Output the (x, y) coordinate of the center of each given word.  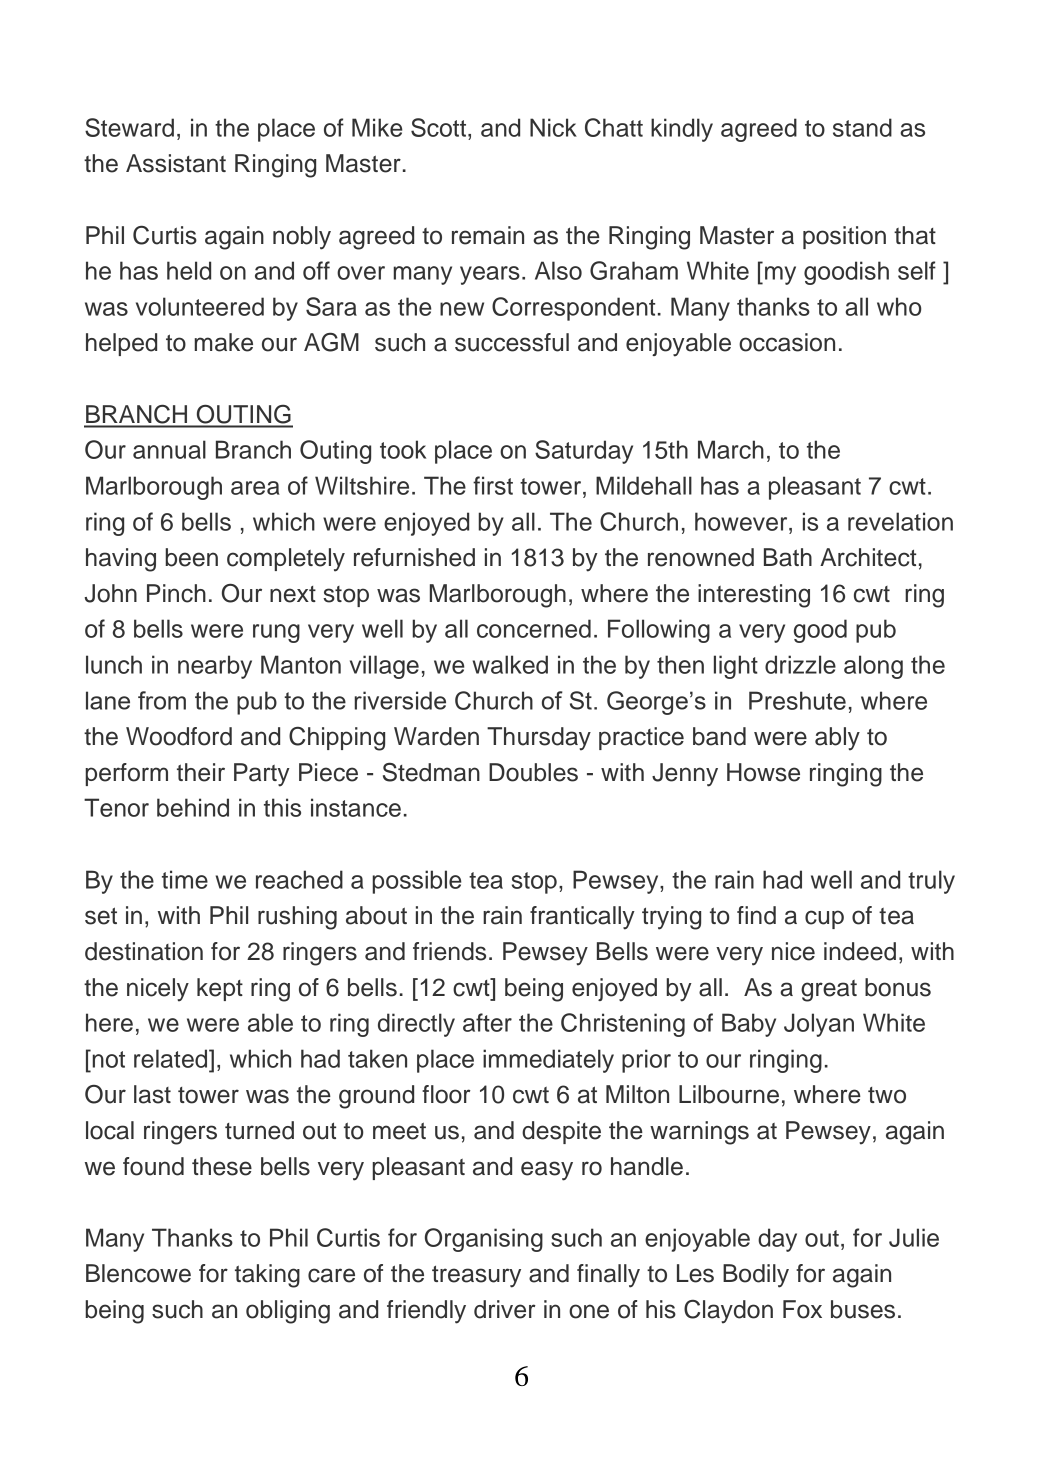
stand (862, 127)
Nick (553, 127)
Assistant (176, 163)
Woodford (179, 736)
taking (267, 1276)
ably (837, 739)
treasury (476, 1276)
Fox (802, 1309)
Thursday (539, 739)
